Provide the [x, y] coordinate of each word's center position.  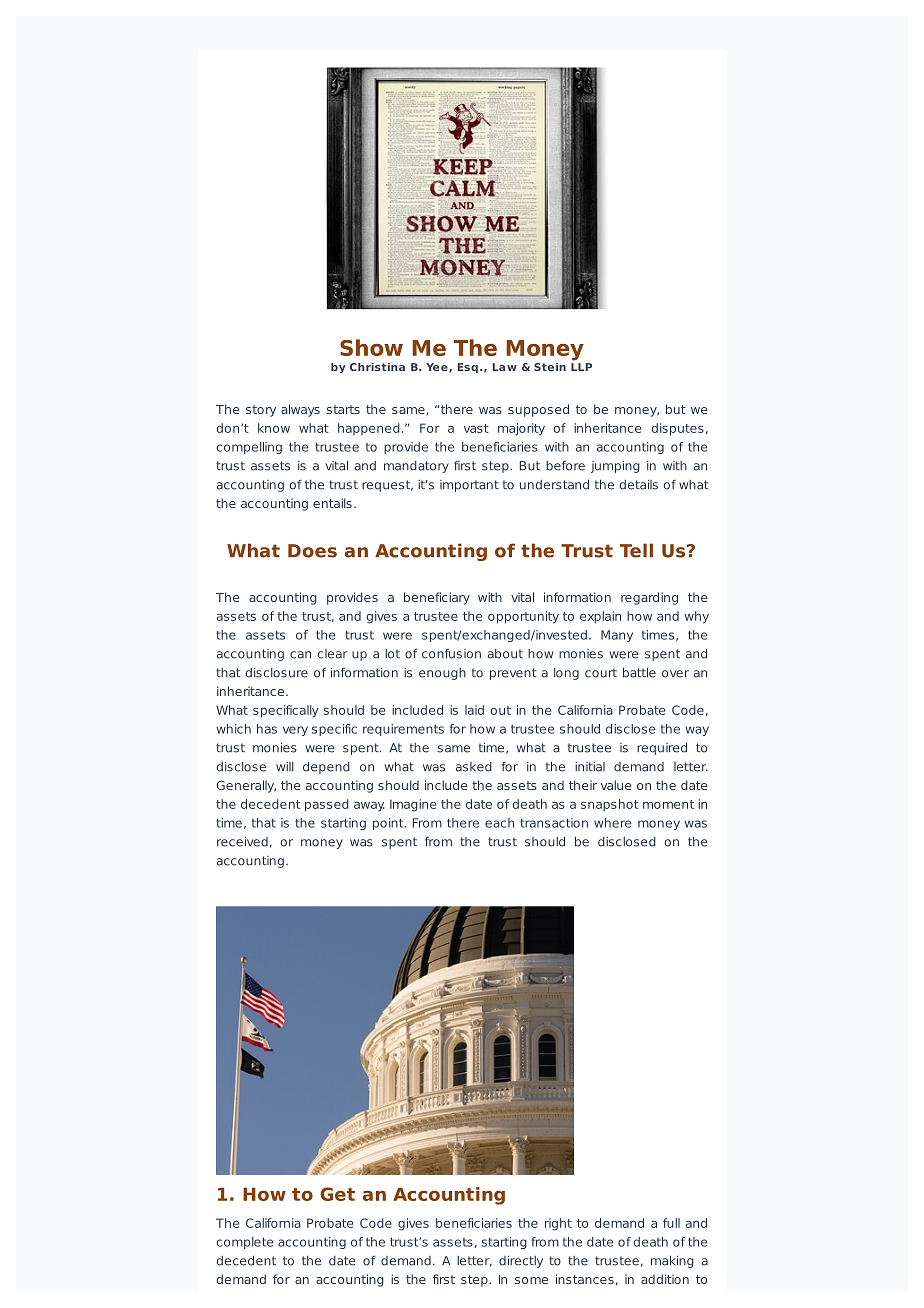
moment [668, 804]
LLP [581, 367]
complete [245, 1243]
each [499, 823]
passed [327, 805]
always [300, 410]
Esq [467, 368]
